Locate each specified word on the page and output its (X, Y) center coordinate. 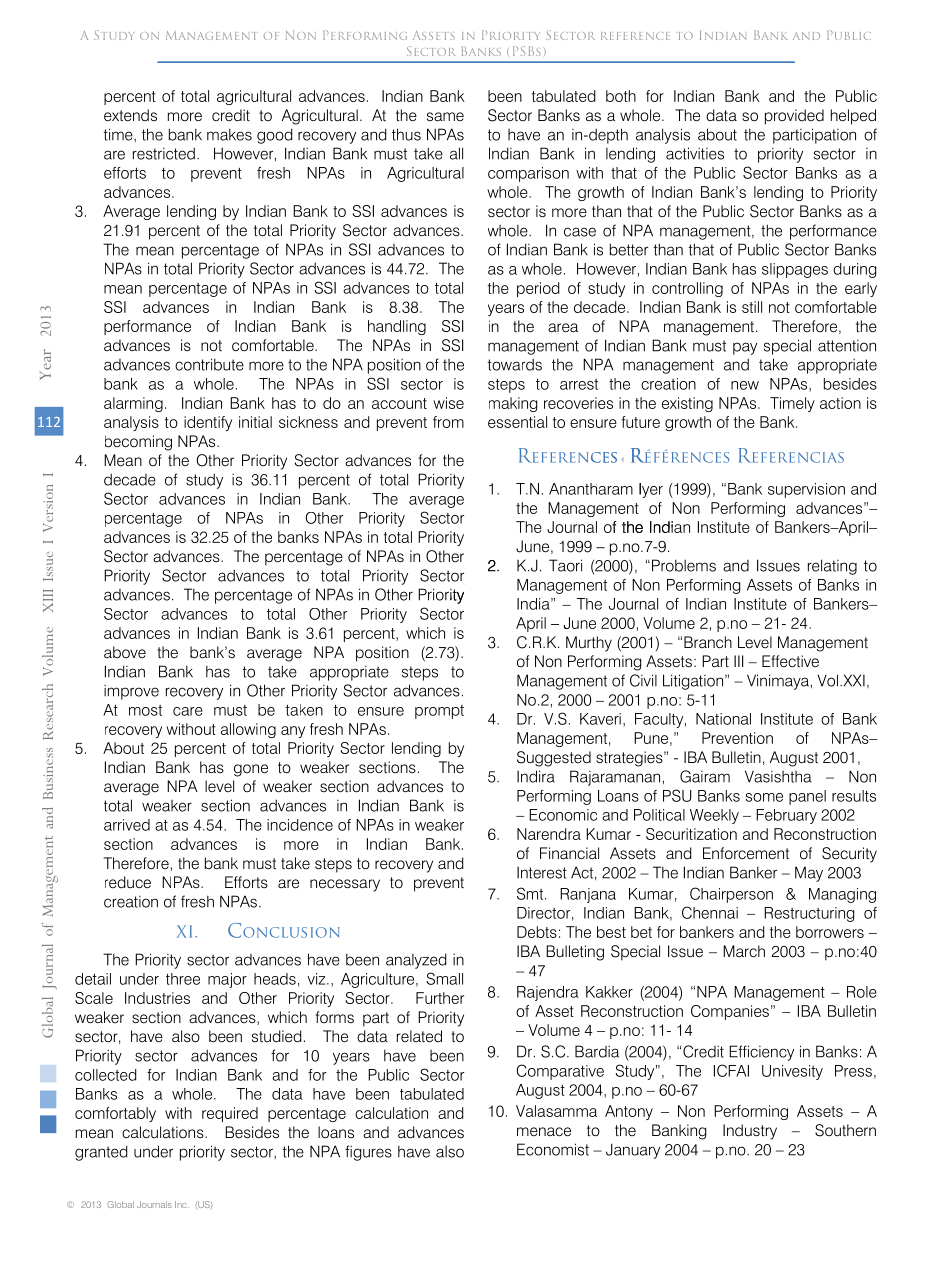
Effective (790, 661)
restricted (164, 153)
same (445, 116)
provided (794, 117)
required (230, 1114)
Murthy (589, 644)
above (125, 652)
